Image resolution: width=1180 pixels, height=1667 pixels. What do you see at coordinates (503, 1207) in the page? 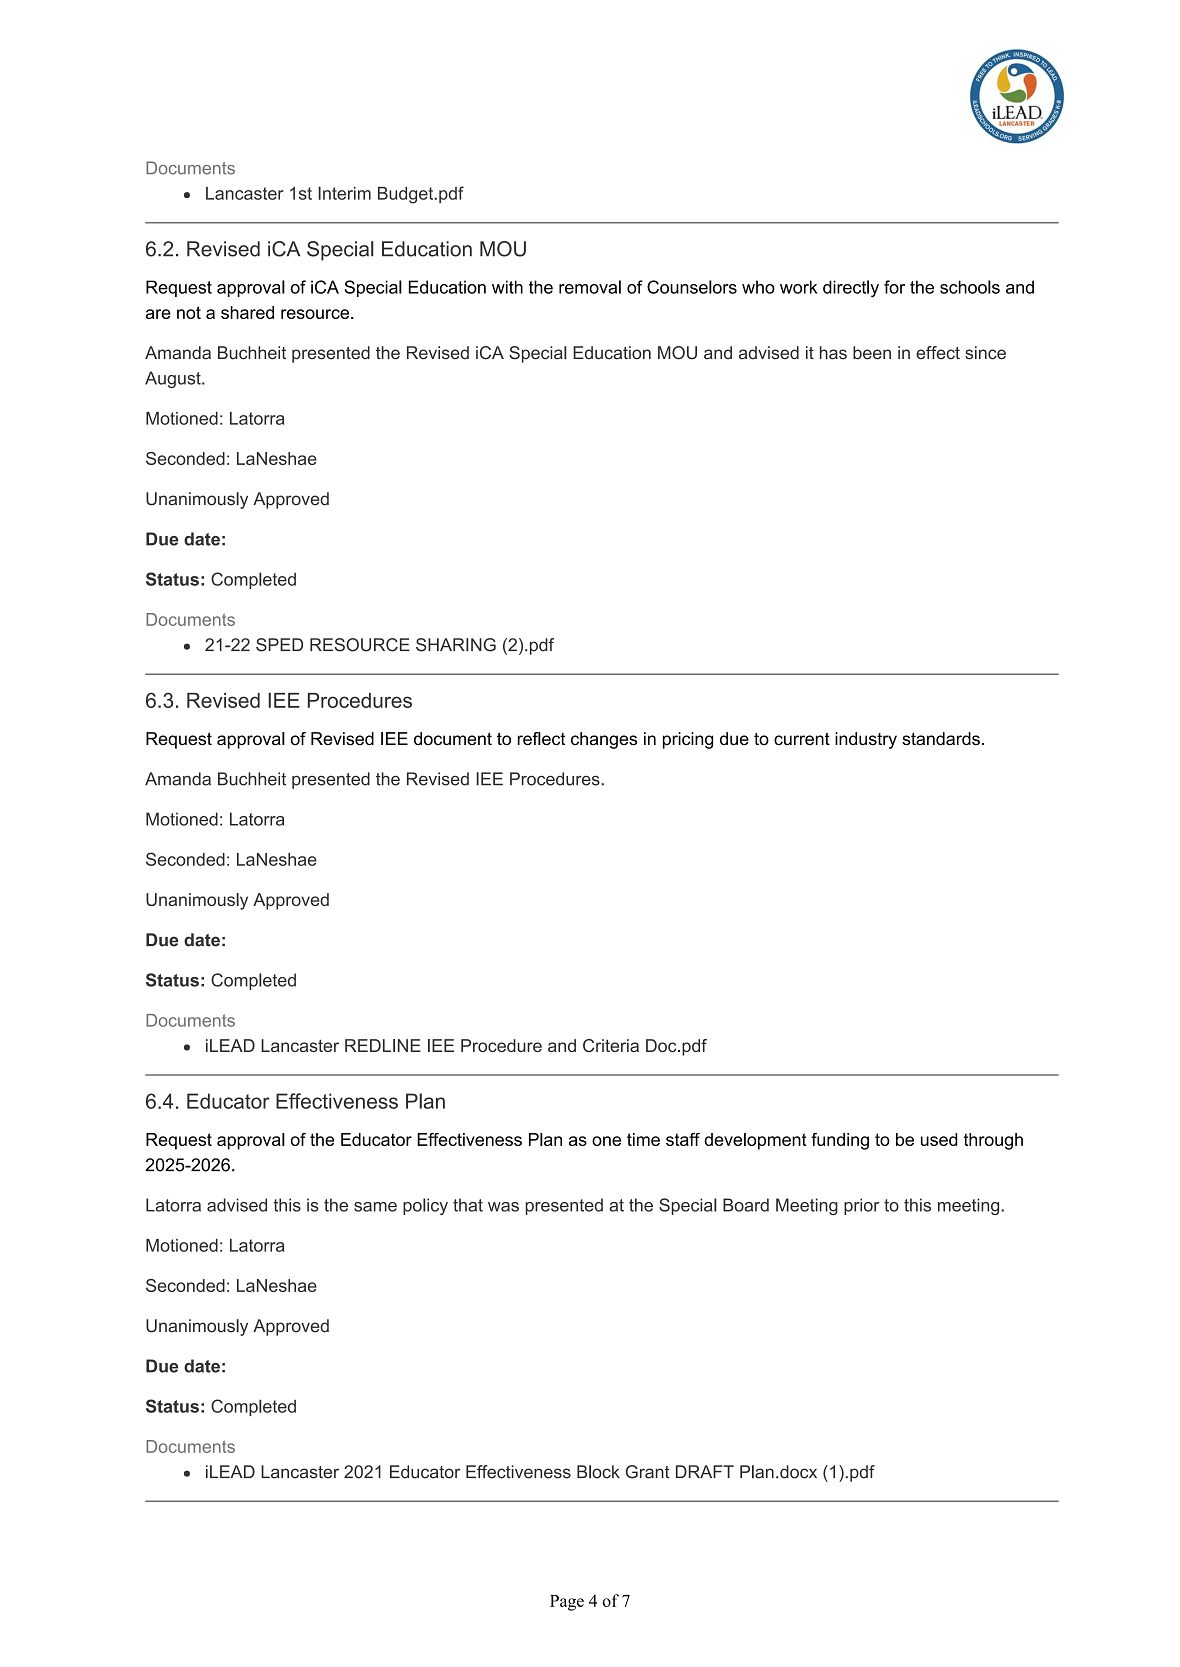
I see `was` at bounding box center [503, 1207].
